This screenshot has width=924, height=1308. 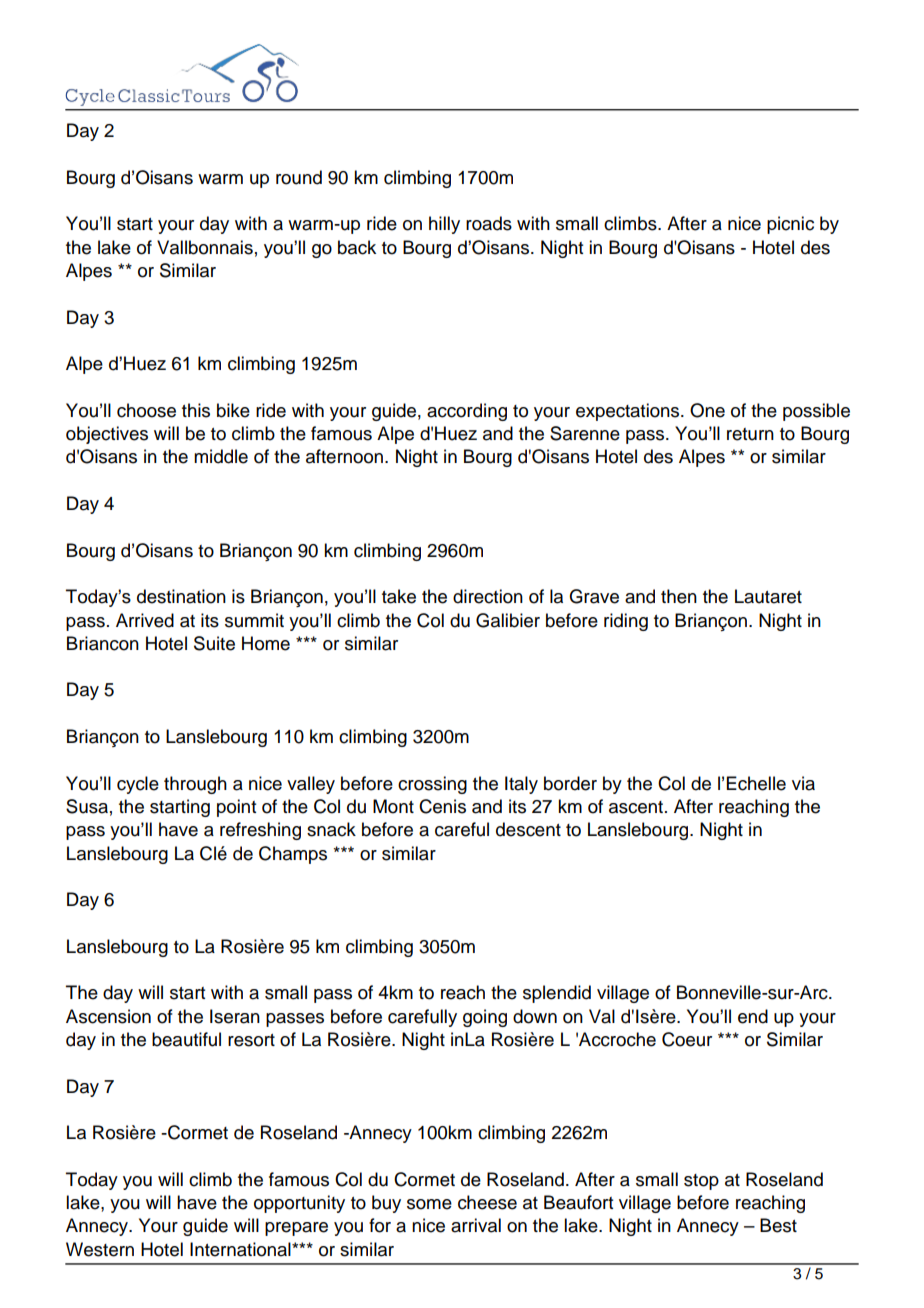 I want to click on then, so click(x=679, y=596).
